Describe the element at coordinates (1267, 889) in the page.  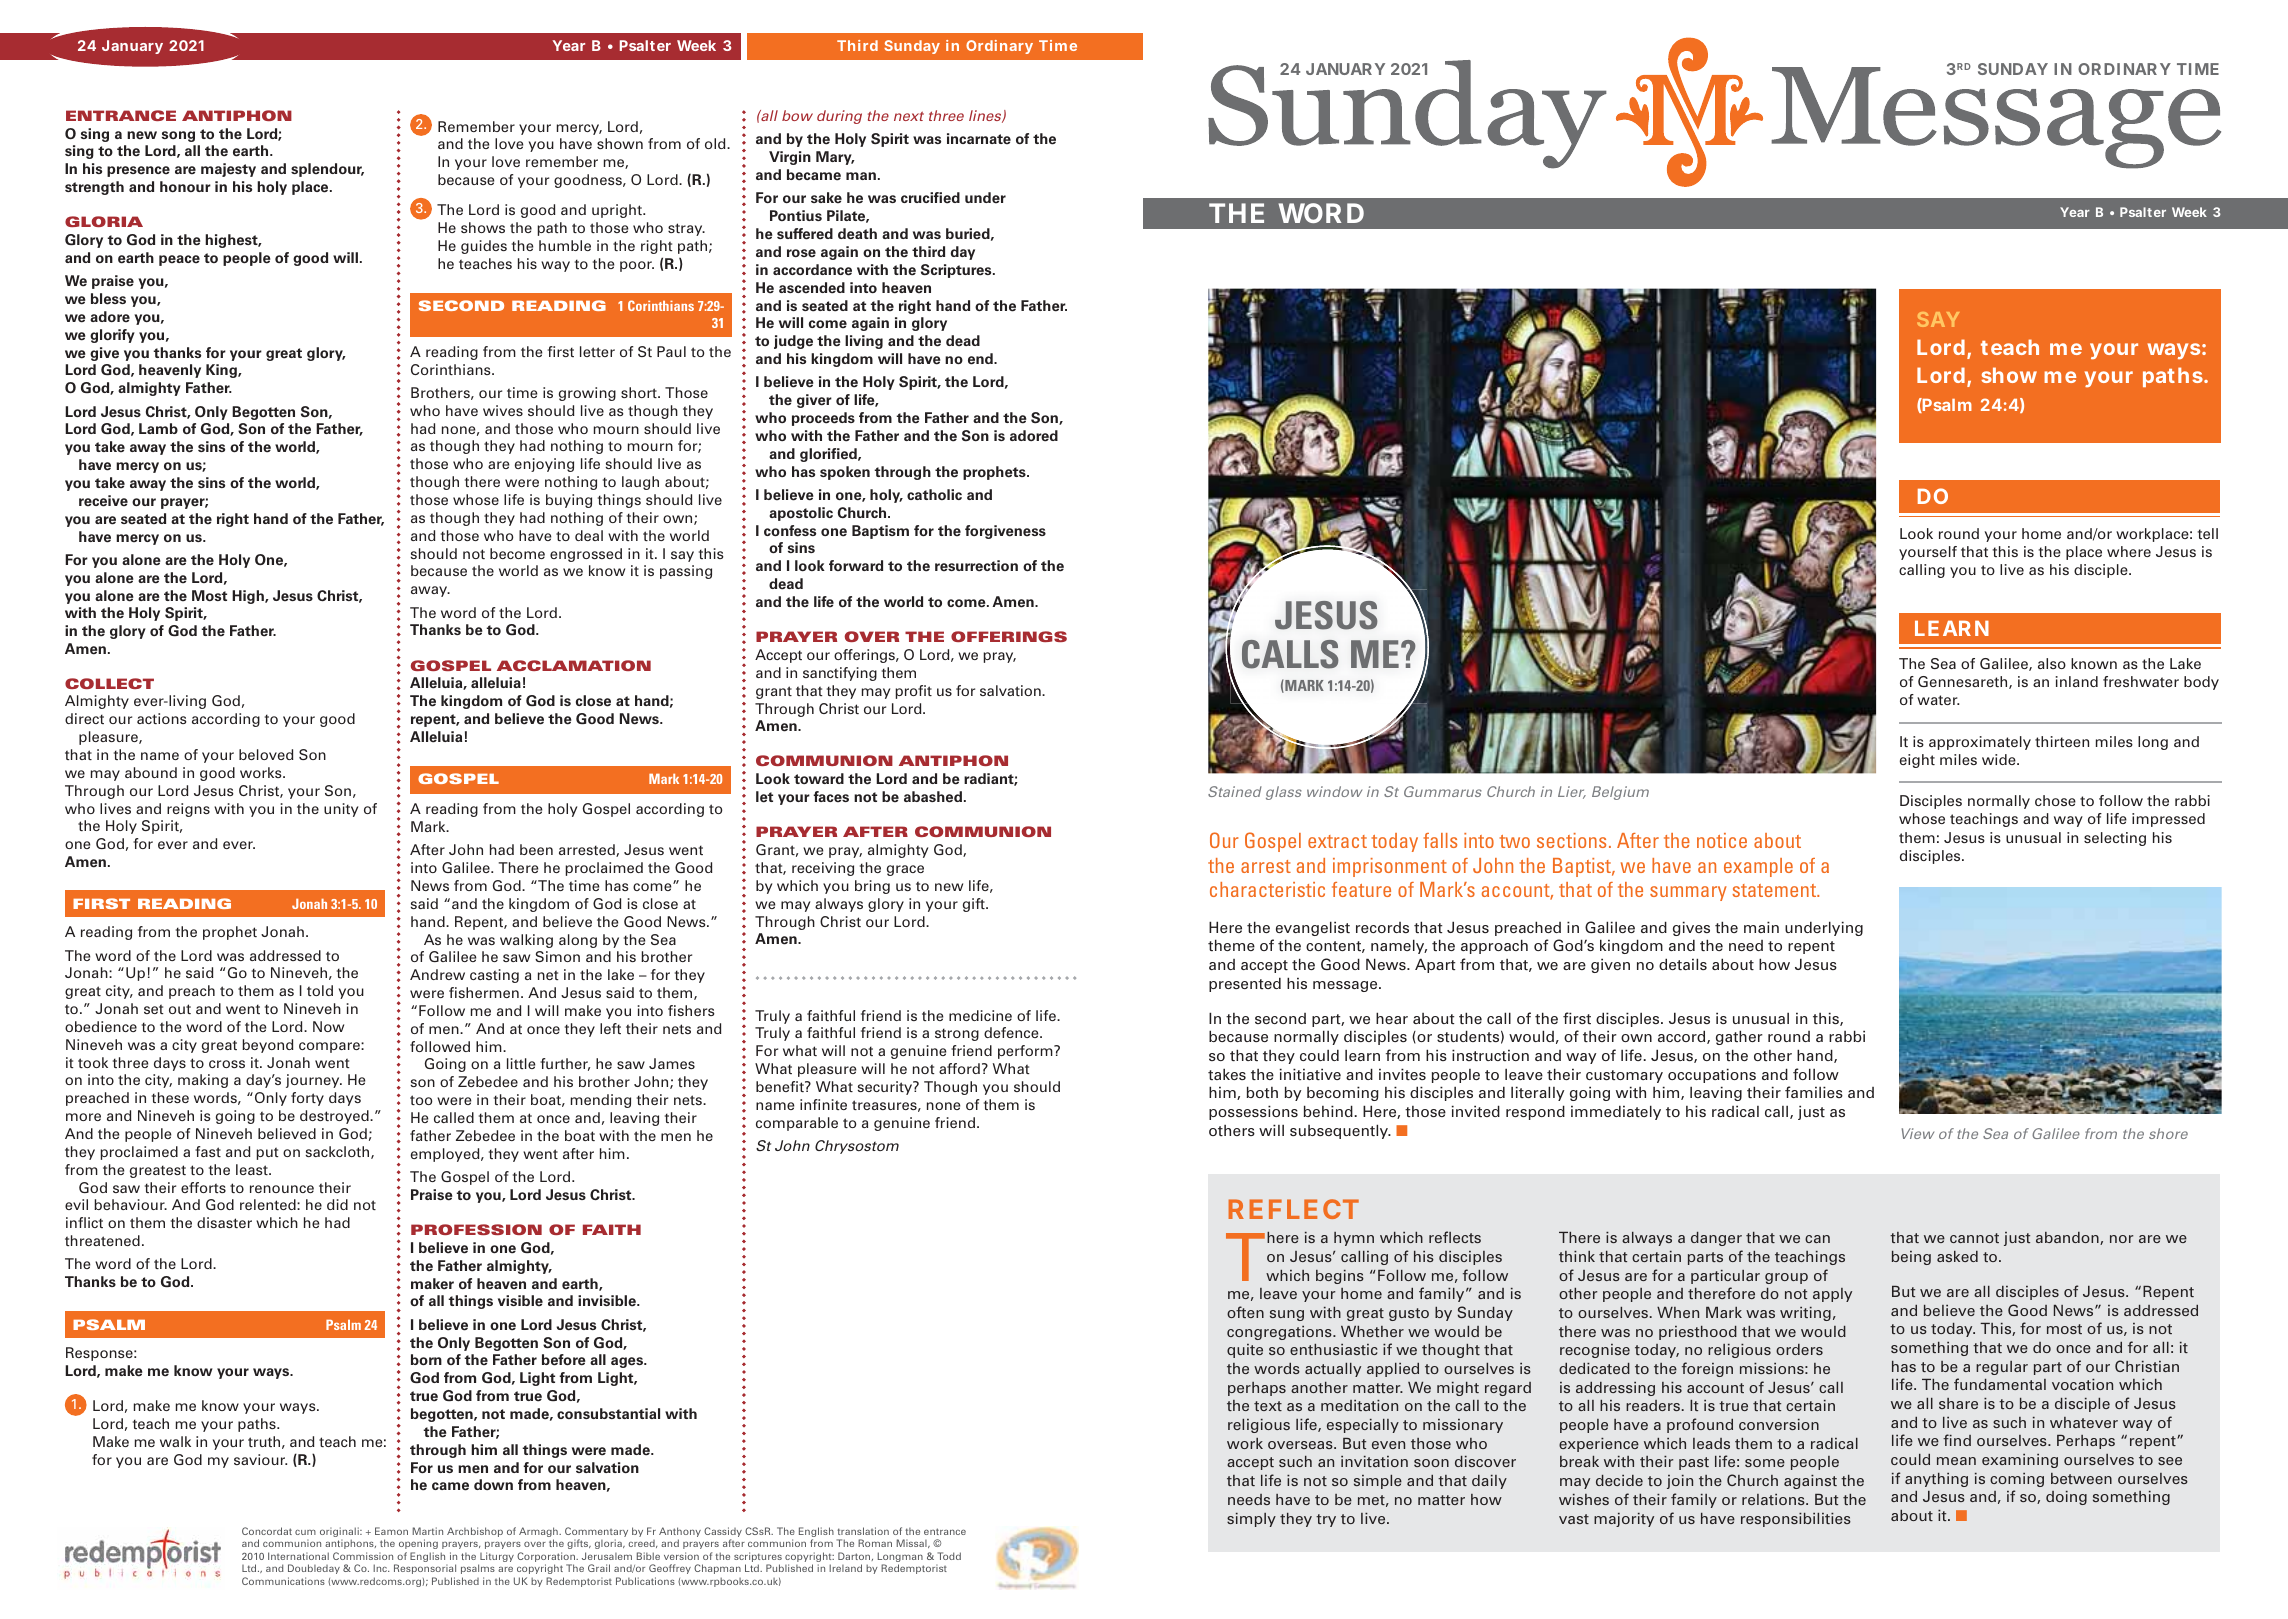
I see `characteristic` at that location.
